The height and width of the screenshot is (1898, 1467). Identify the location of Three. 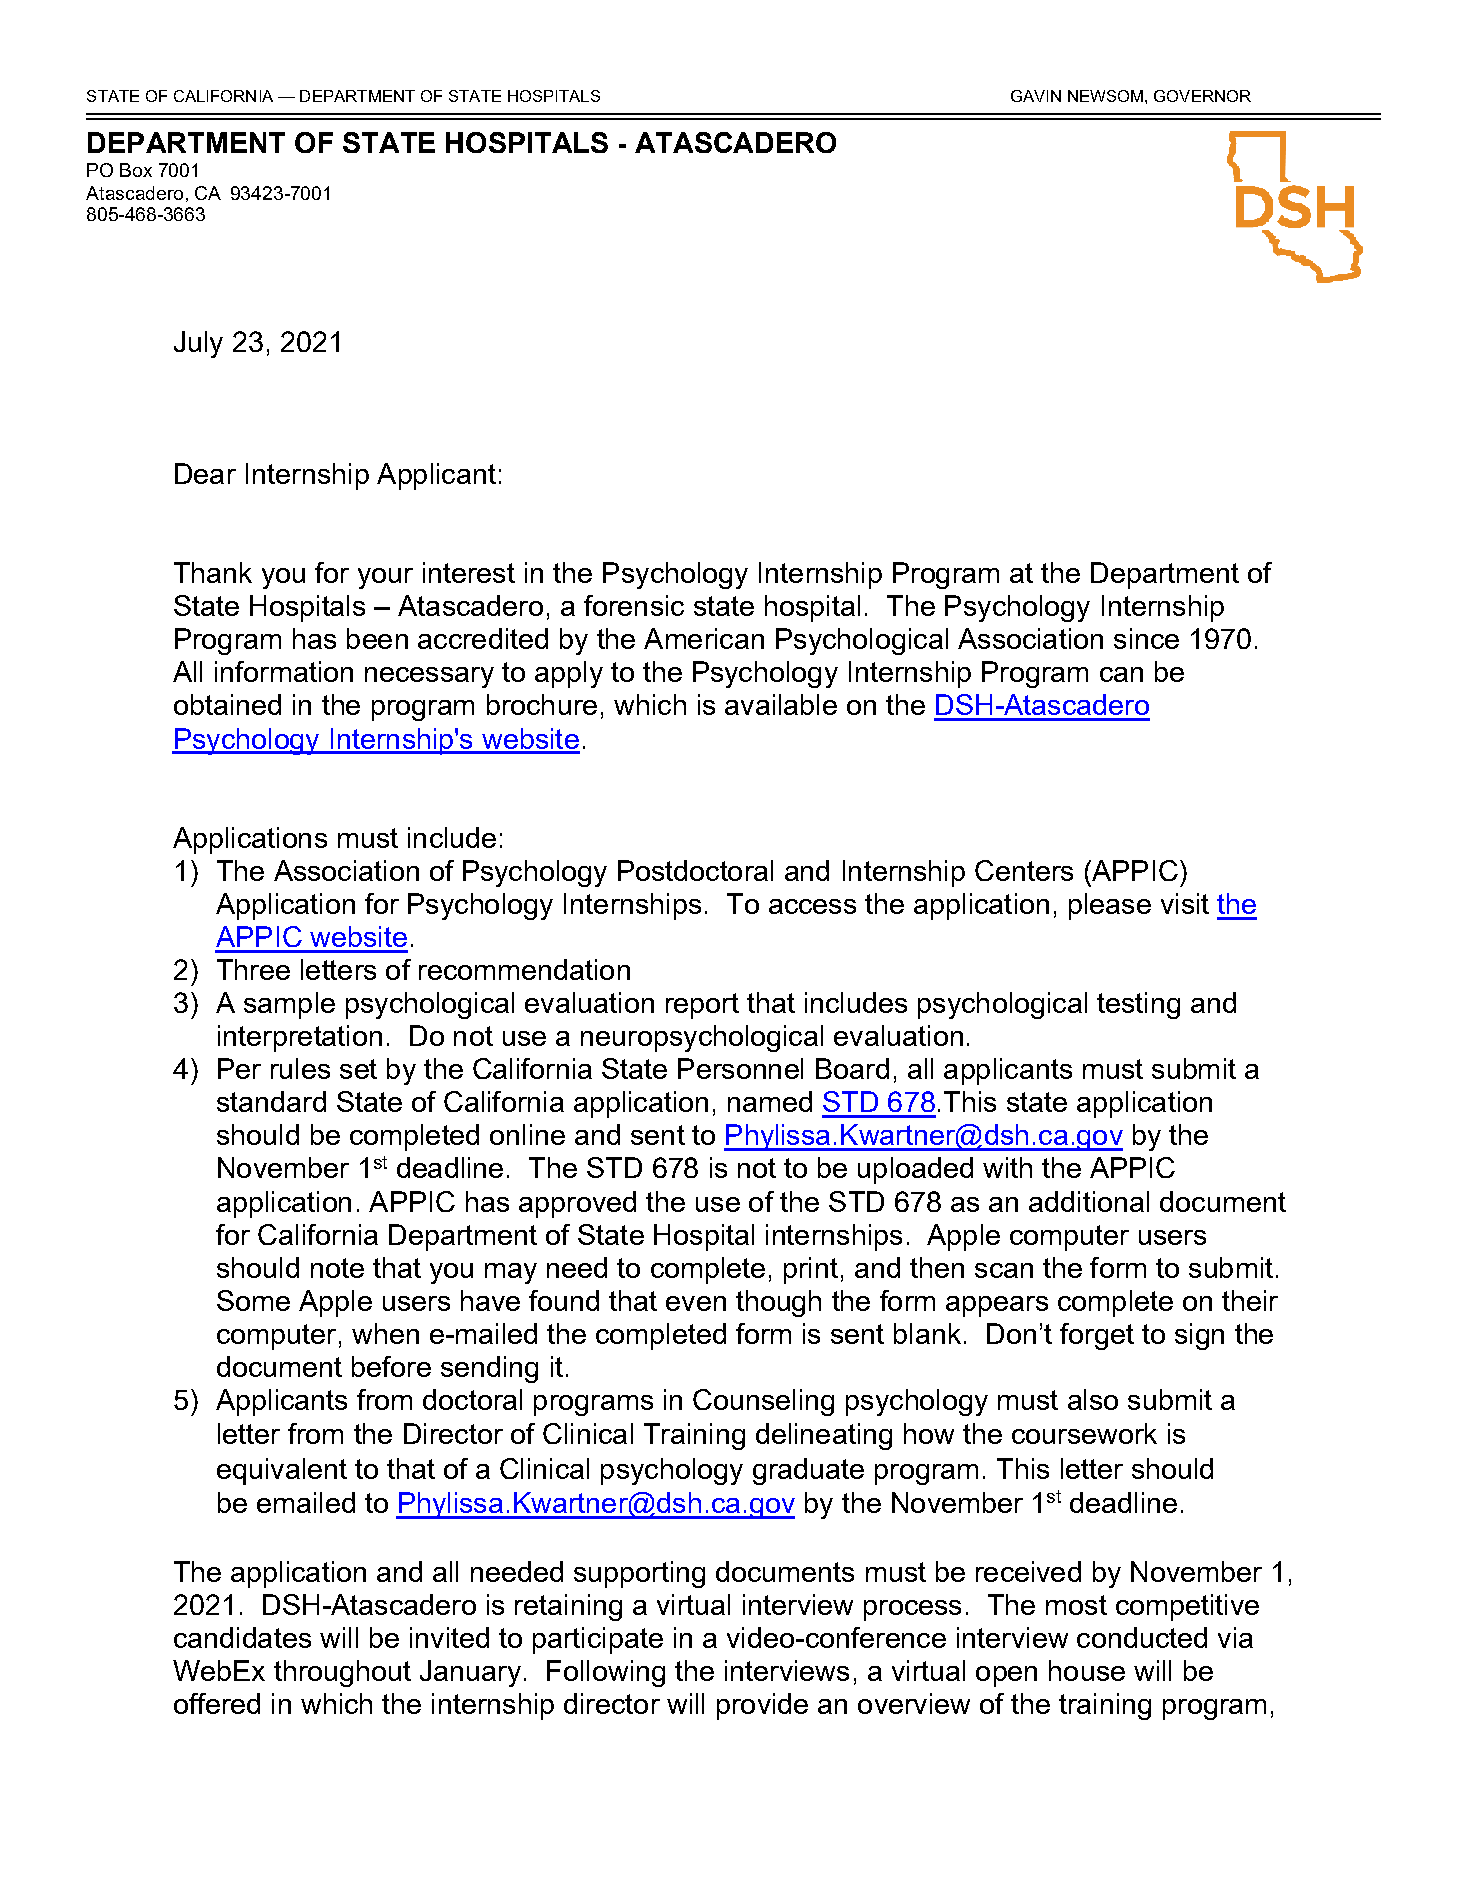
(253, 969).
